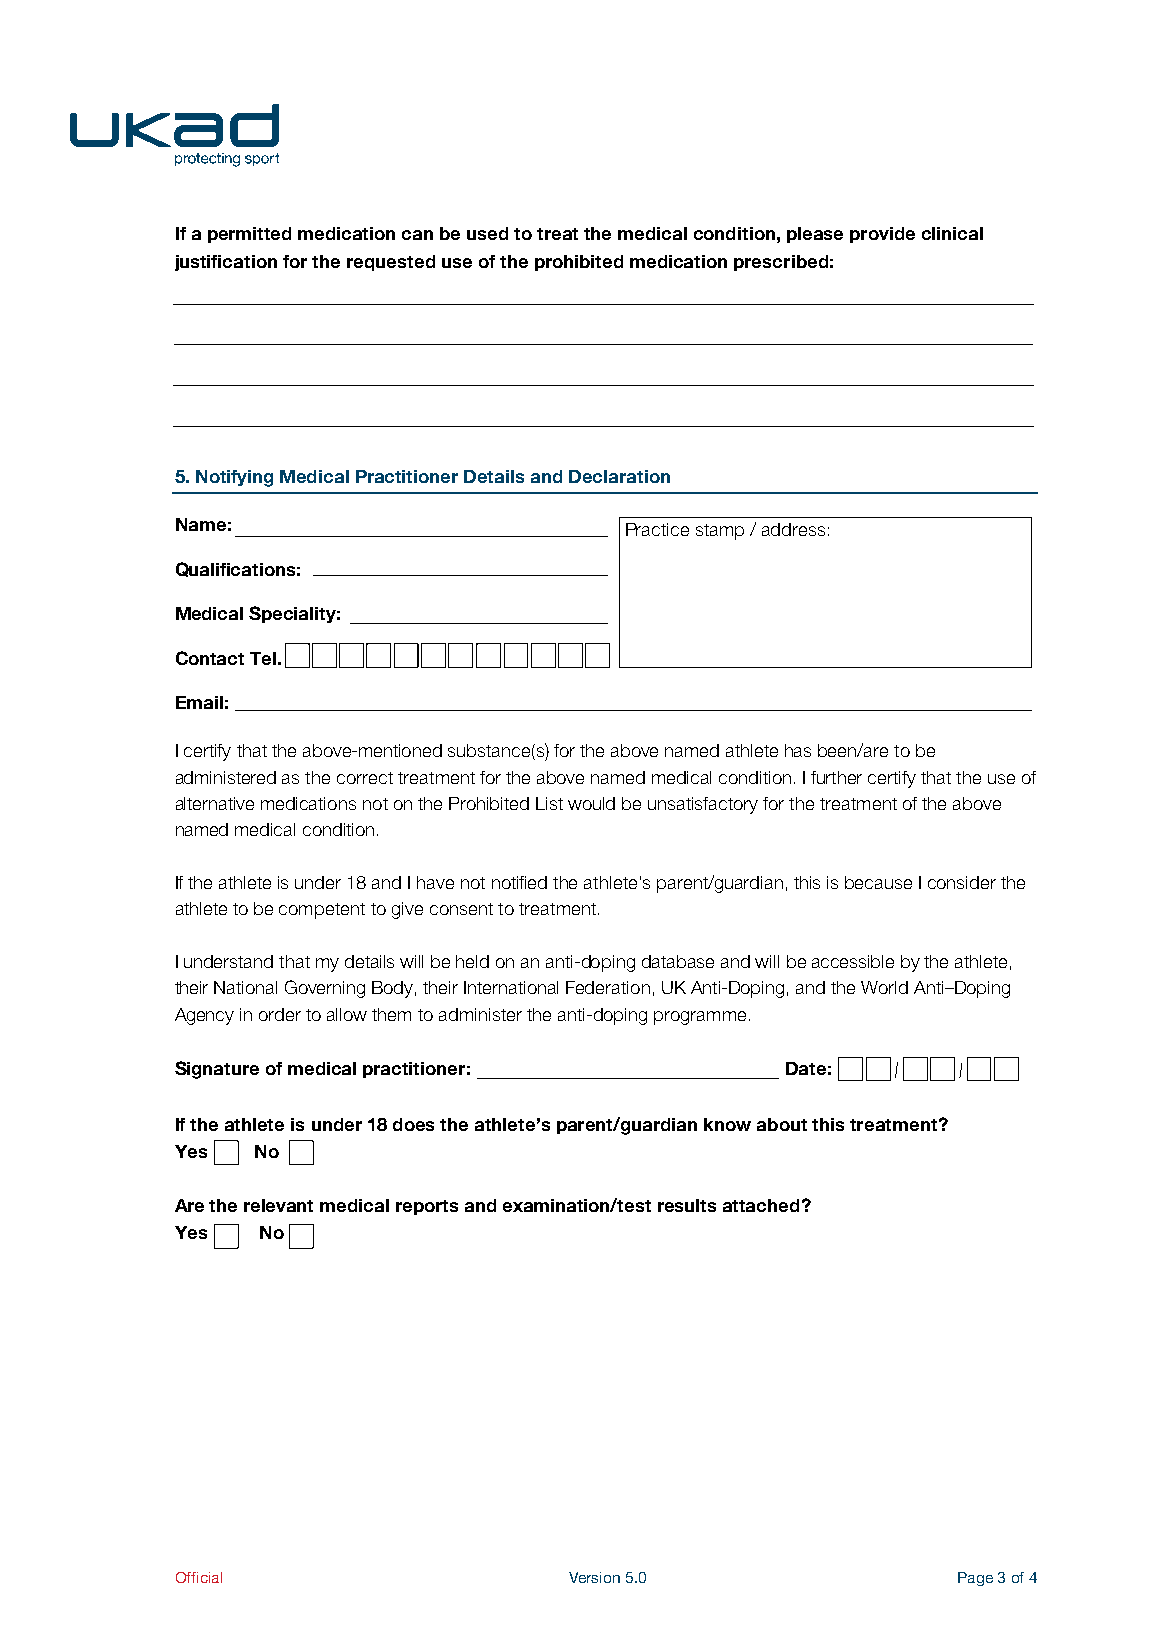 Image resolution: width=1165 pixels, height=1648 pixels. I want to click on Official, so click(199, 1577).
